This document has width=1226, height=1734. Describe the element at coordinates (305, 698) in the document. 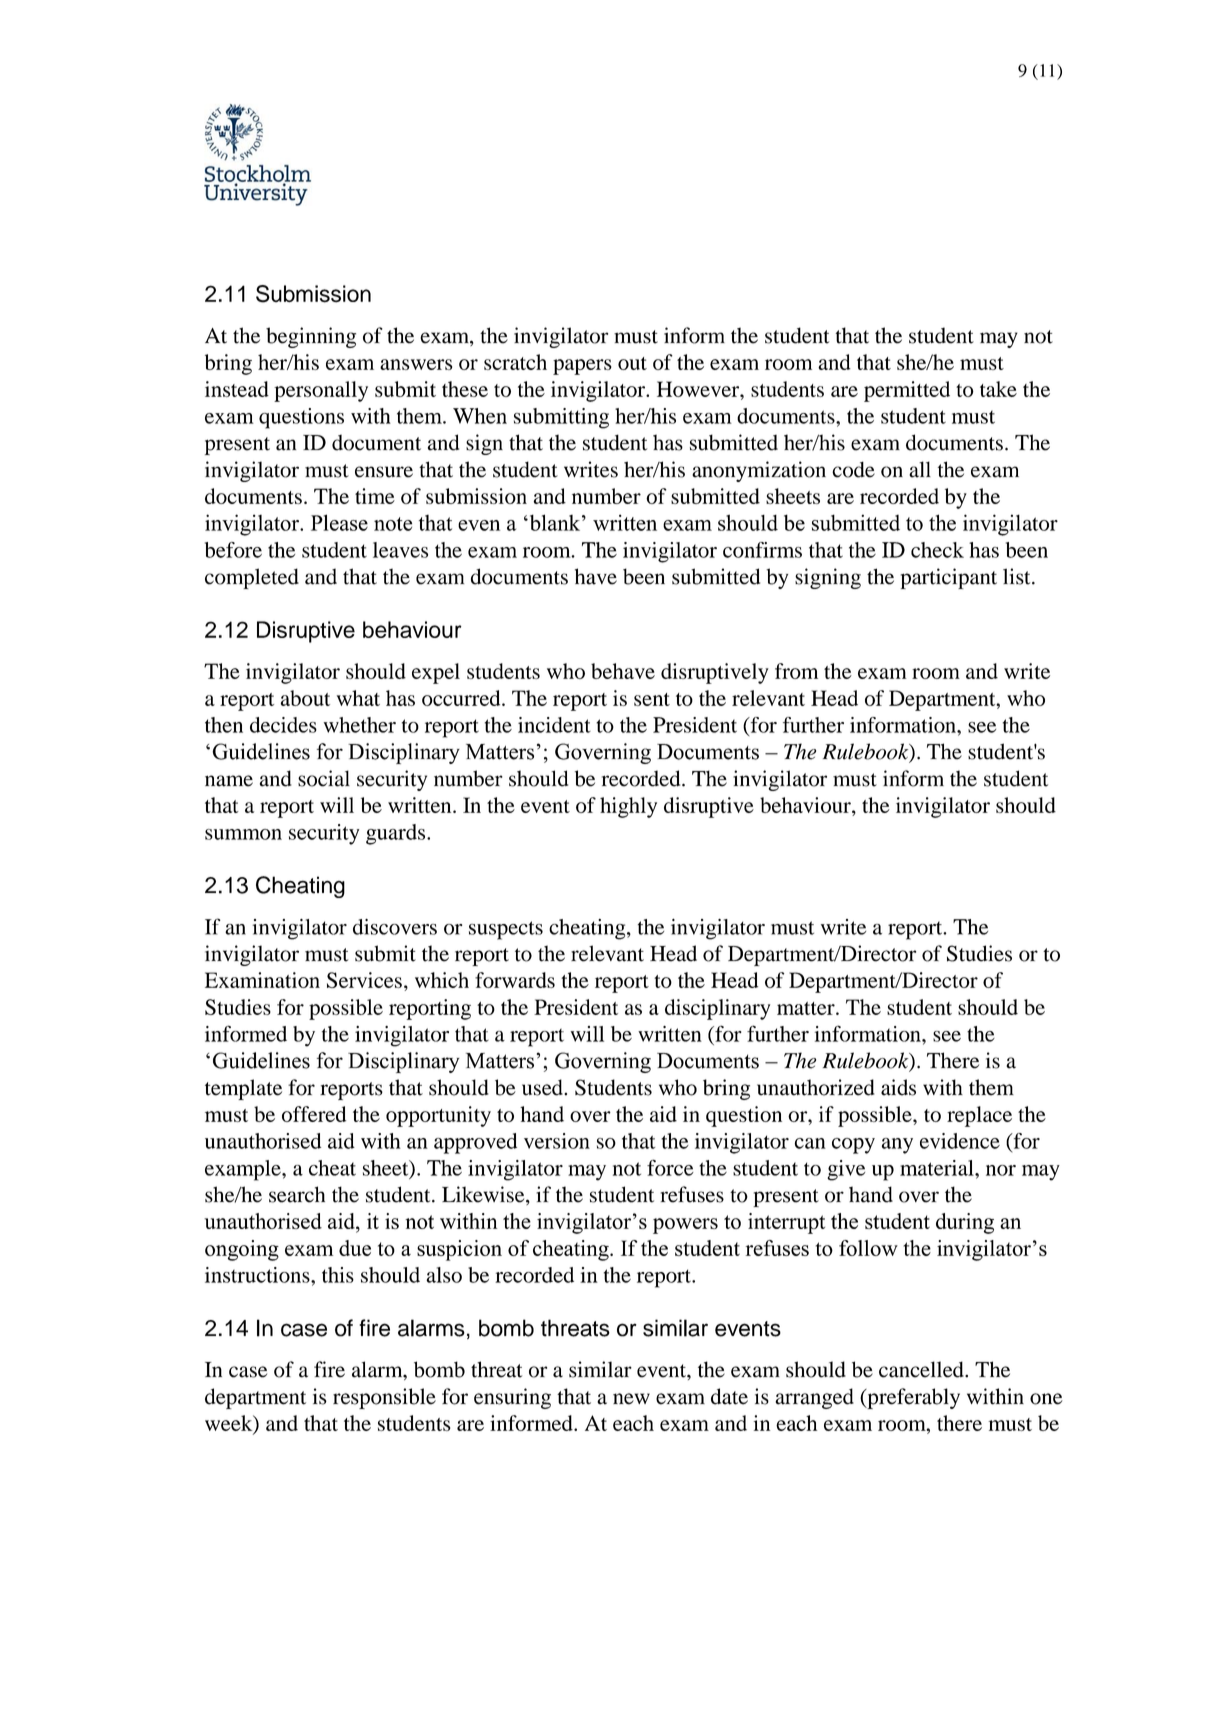

I see `about` at that location.
